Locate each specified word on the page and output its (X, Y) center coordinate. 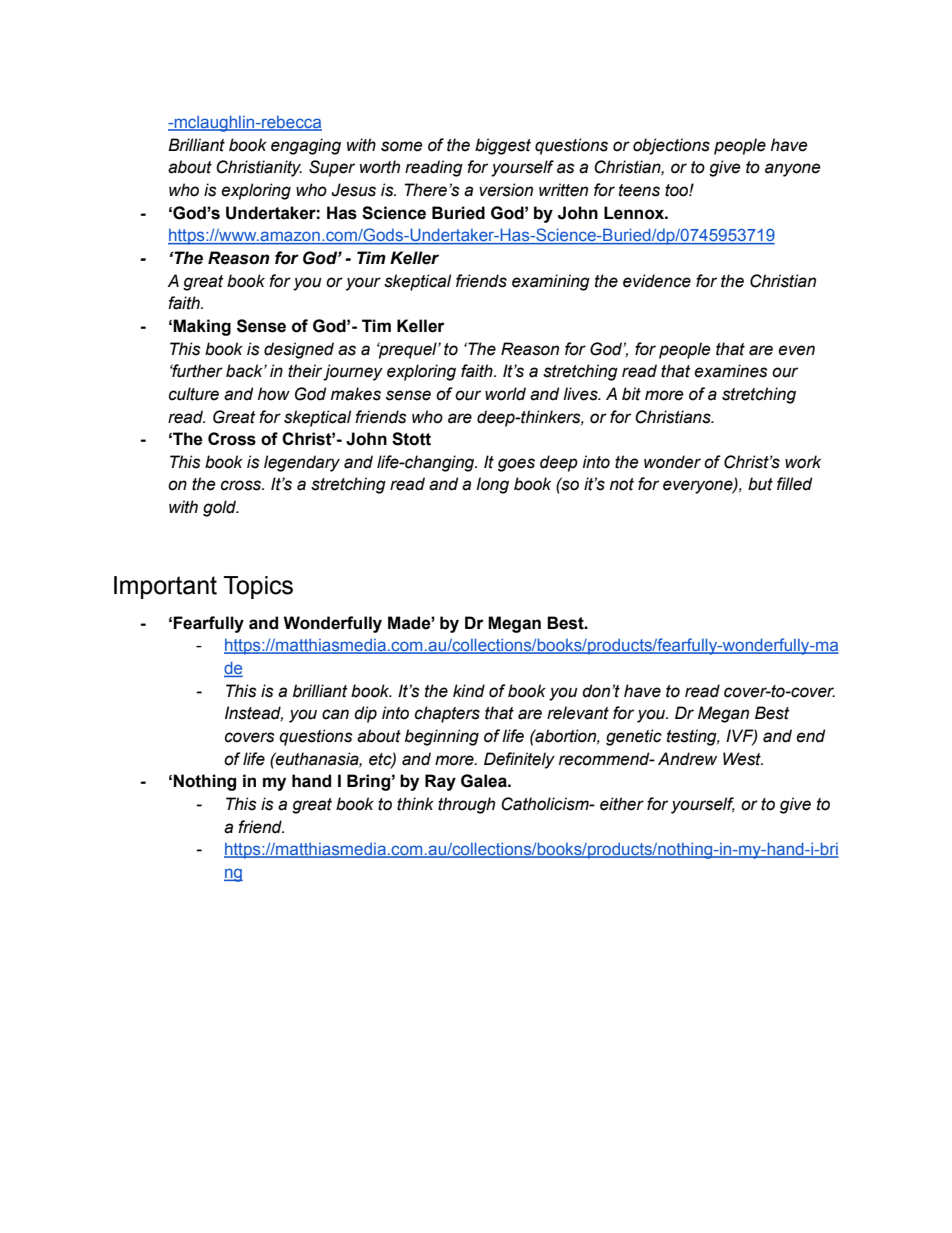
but (760, 484)
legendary (302, 463)
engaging (306, 146)
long (492, 485)
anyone (793, 170)
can (335, 714)
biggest (503, 146)
